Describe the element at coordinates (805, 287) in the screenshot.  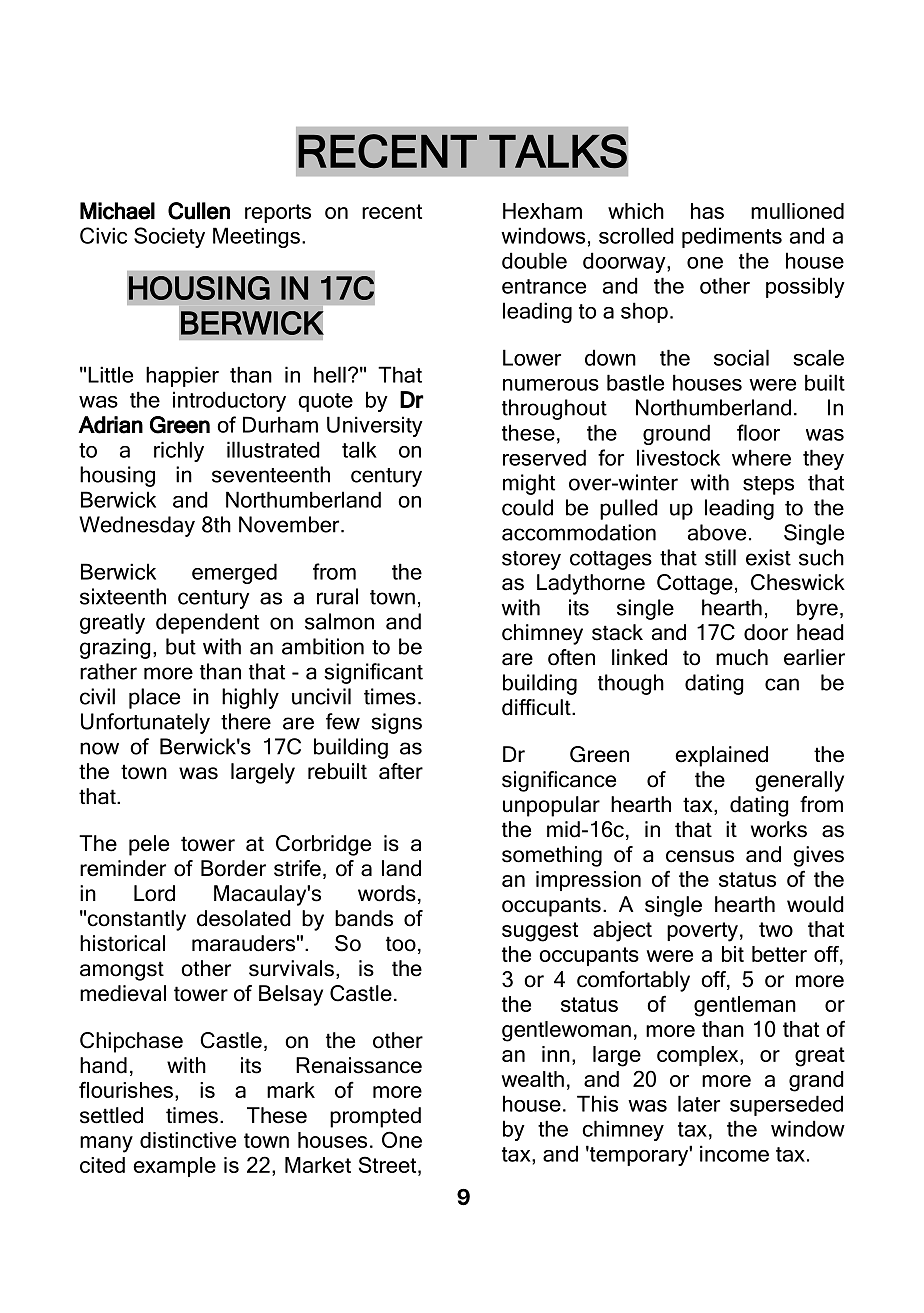
I see `possibly` at that location.
